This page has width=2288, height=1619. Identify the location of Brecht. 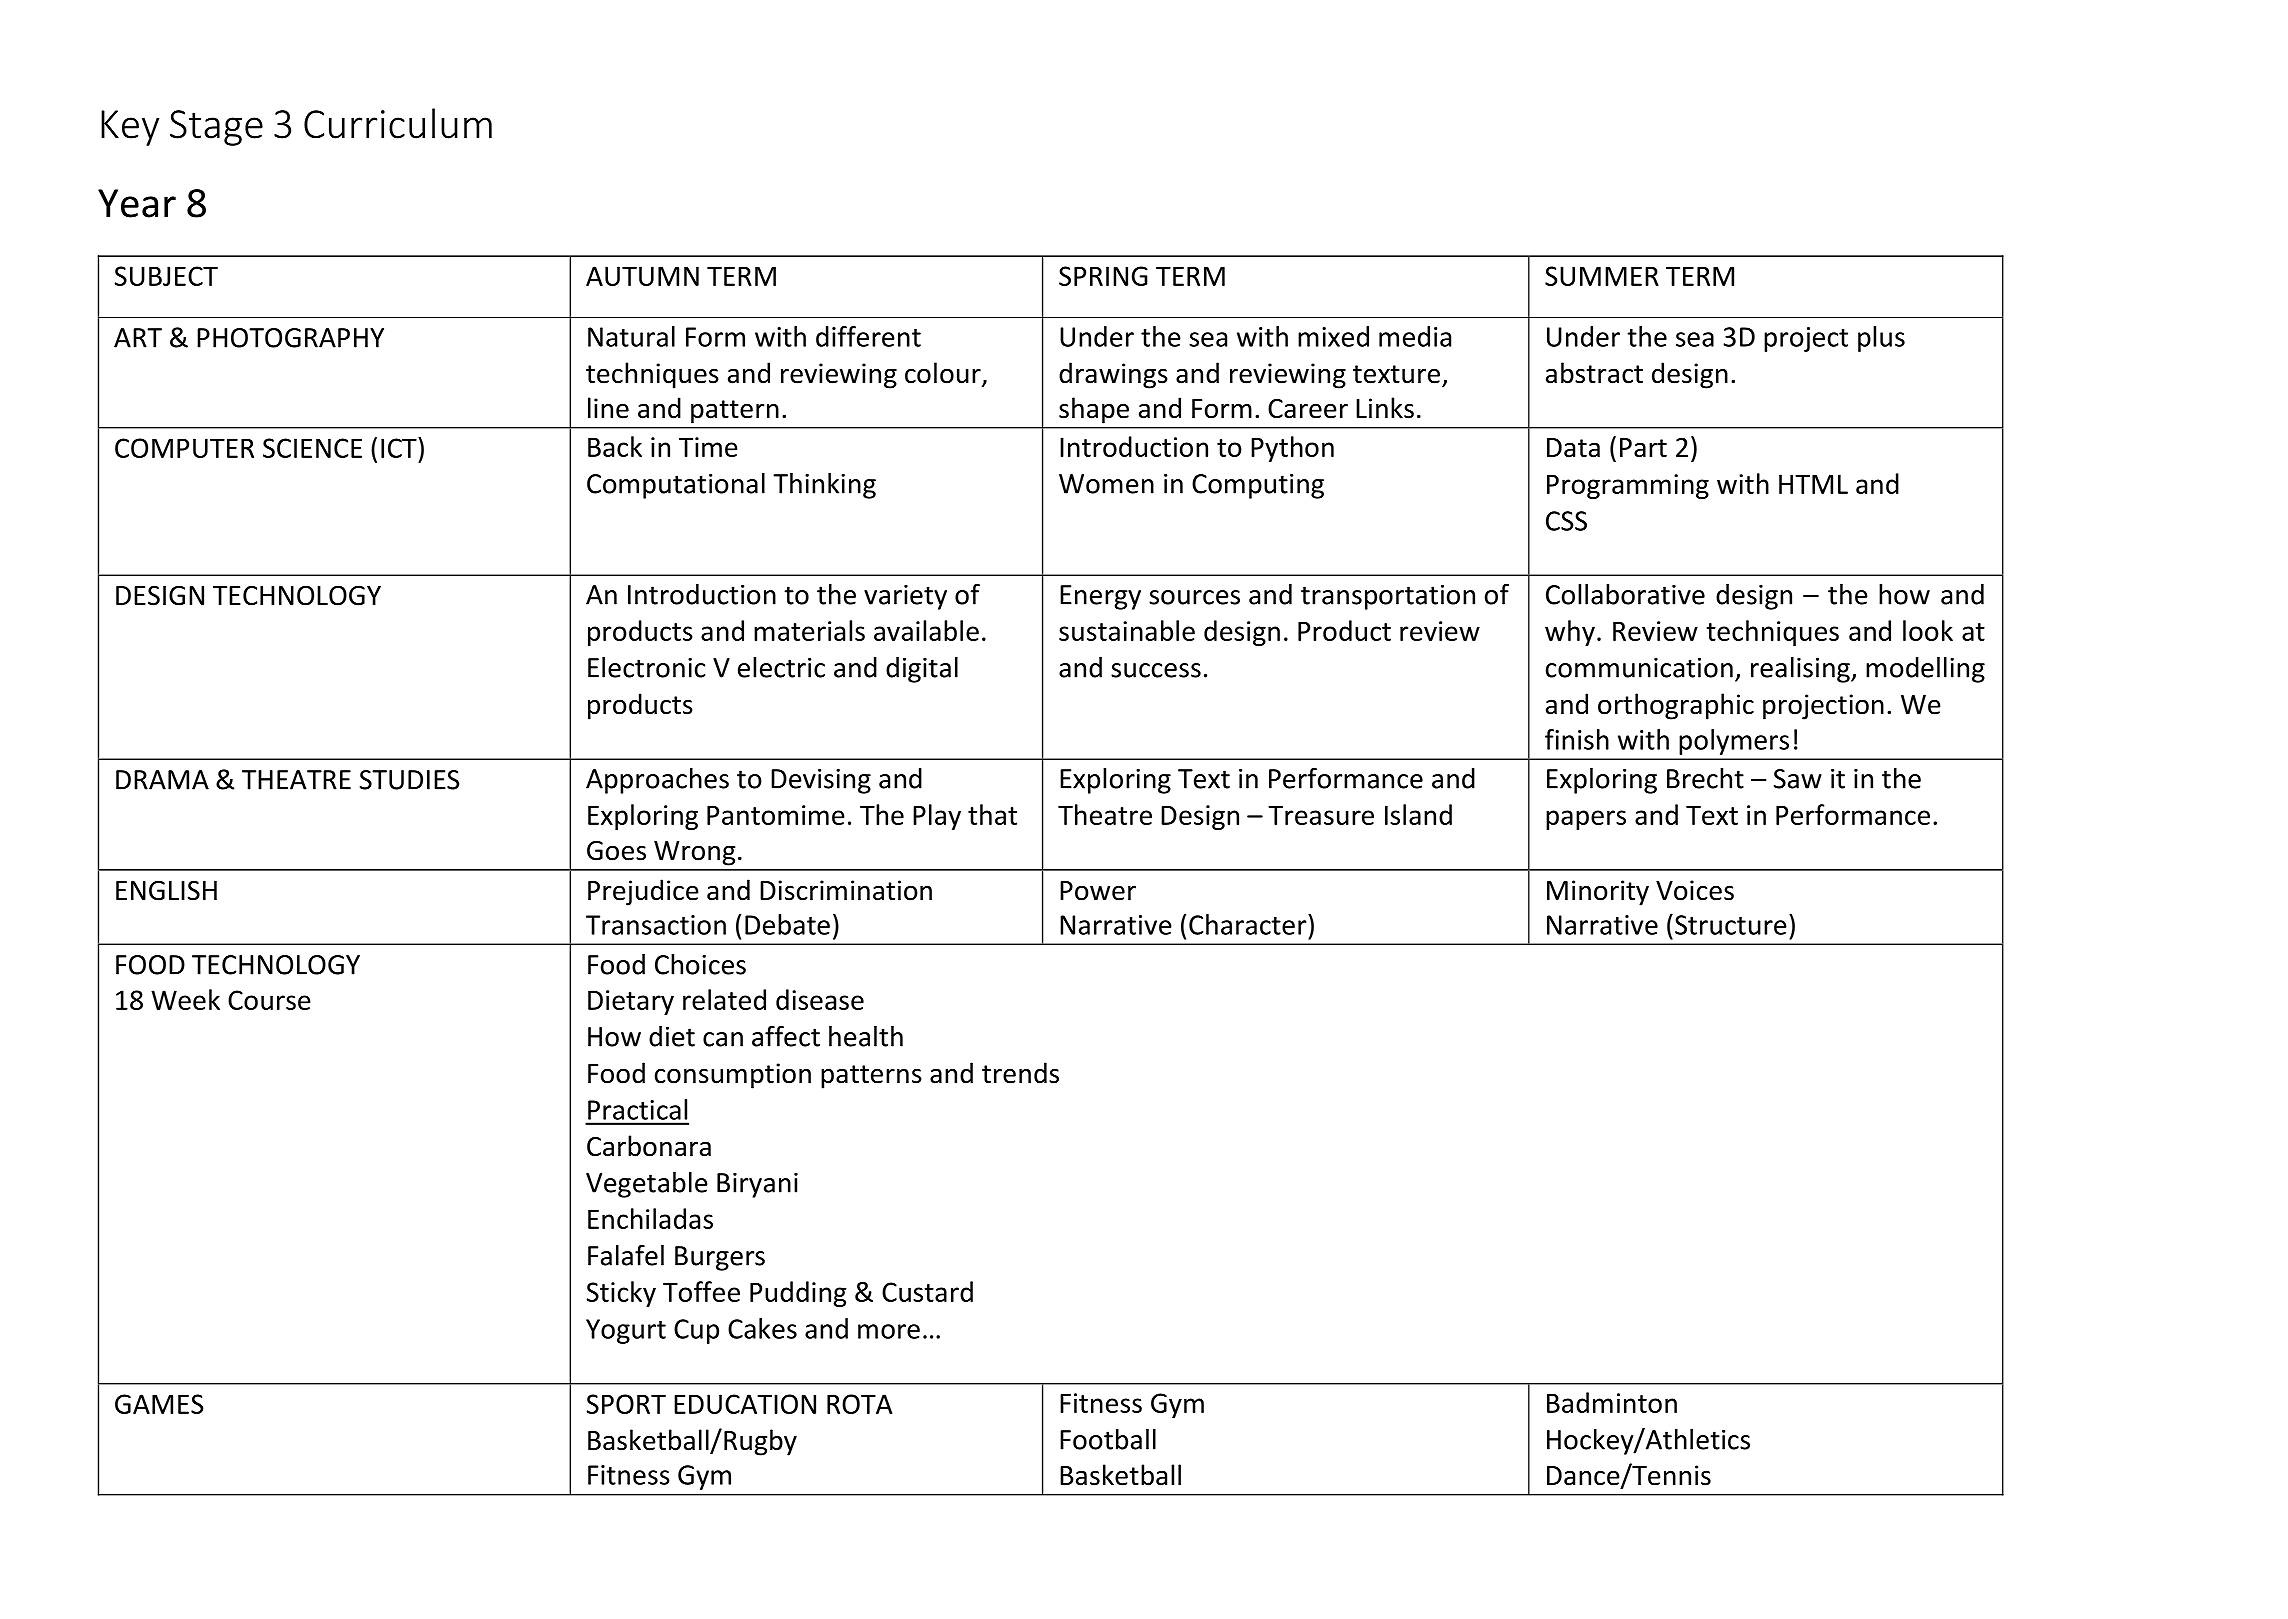
(1705, 778).
